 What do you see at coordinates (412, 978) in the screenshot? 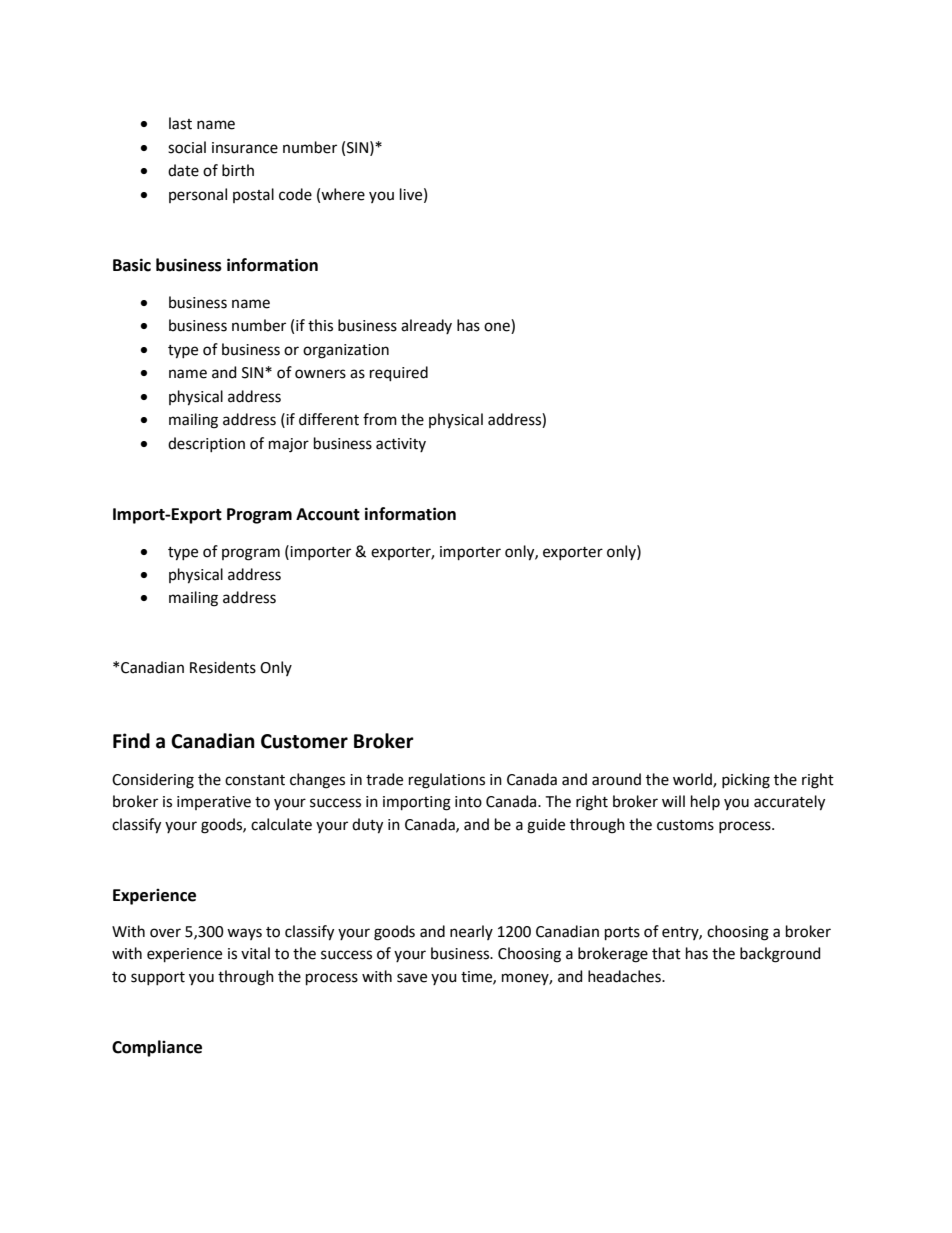
I see `save` at bounding box center [412, 978].
